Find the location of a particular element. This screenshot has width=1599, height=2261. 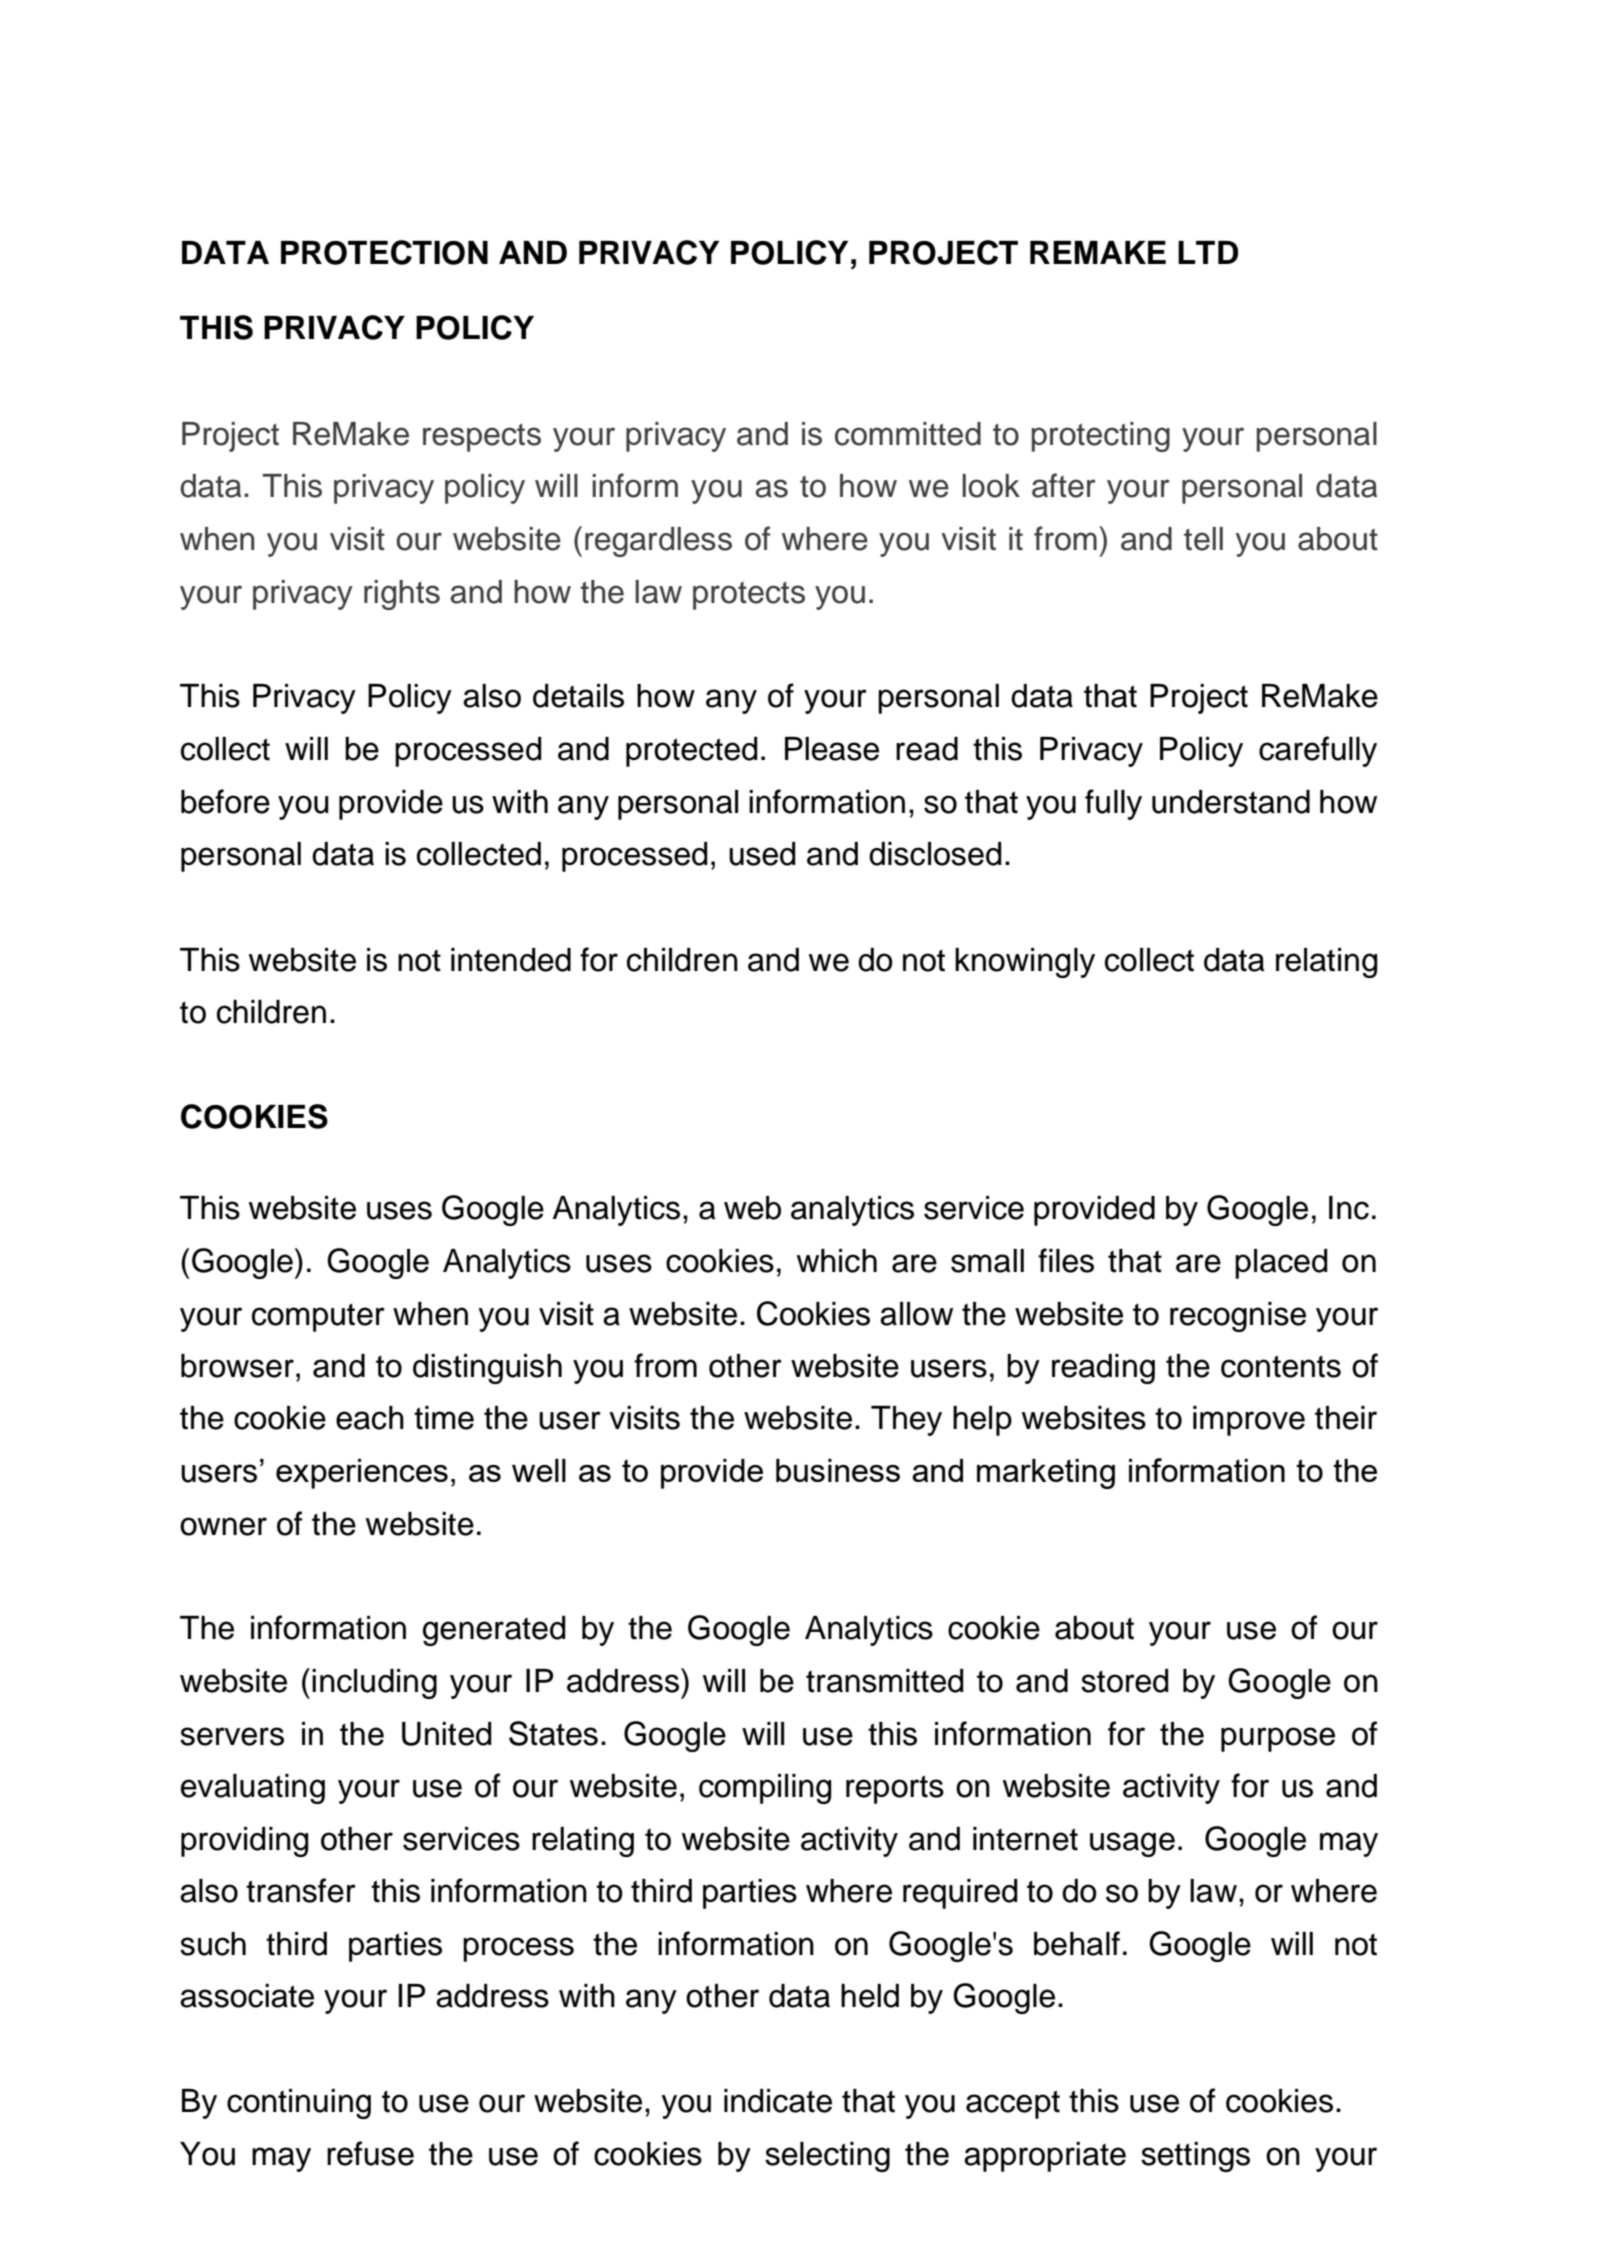

transmitted is located at coordinates (885, 1681).
